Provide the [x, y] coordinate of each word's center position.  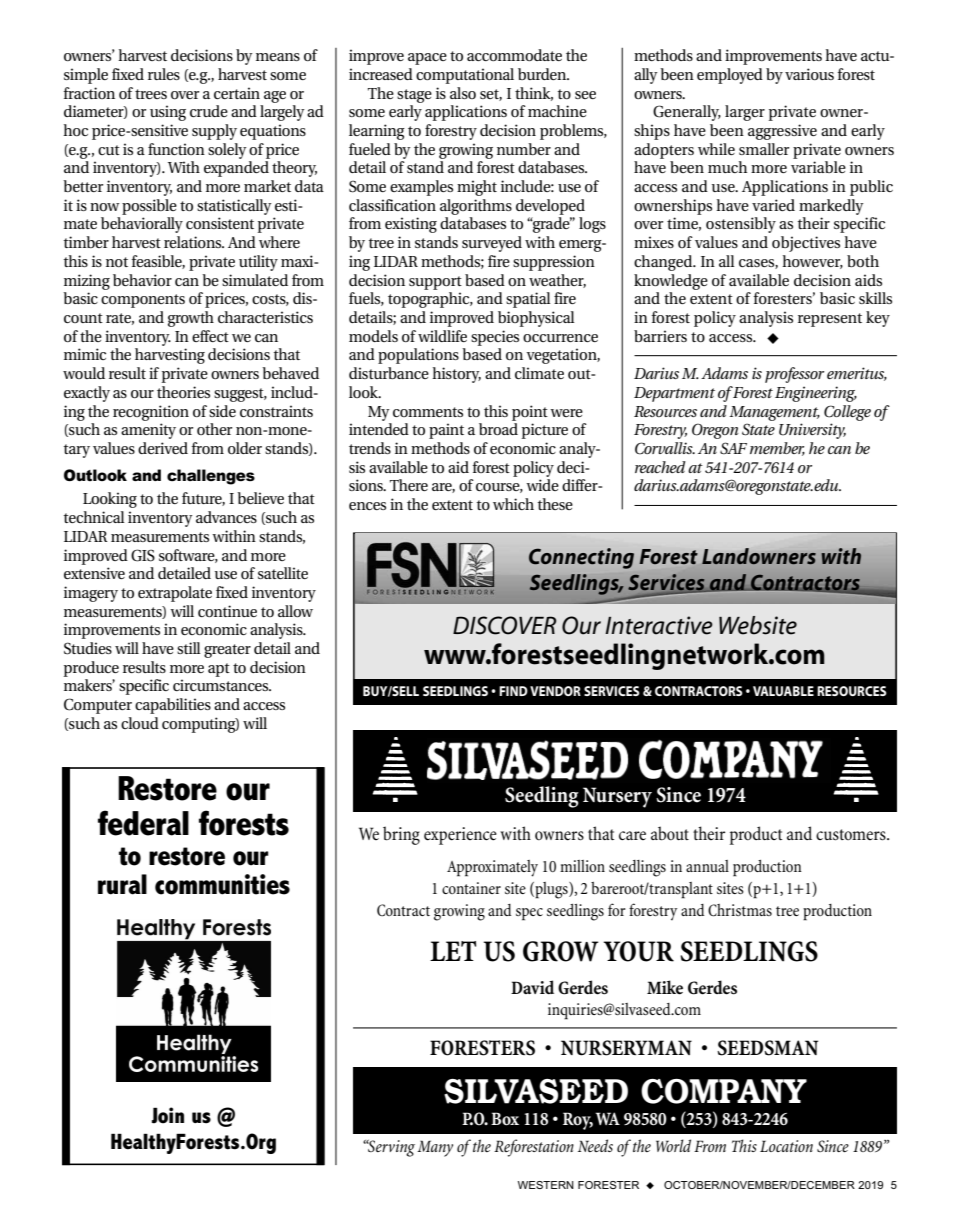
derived [163, 448]
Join [168, 1115]
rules [164, 74]
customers [852, 835]
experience [460, 836]
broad [498, 429]
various [809, 74]
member [777, 449]
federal [143, 823]
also [463, 93]
